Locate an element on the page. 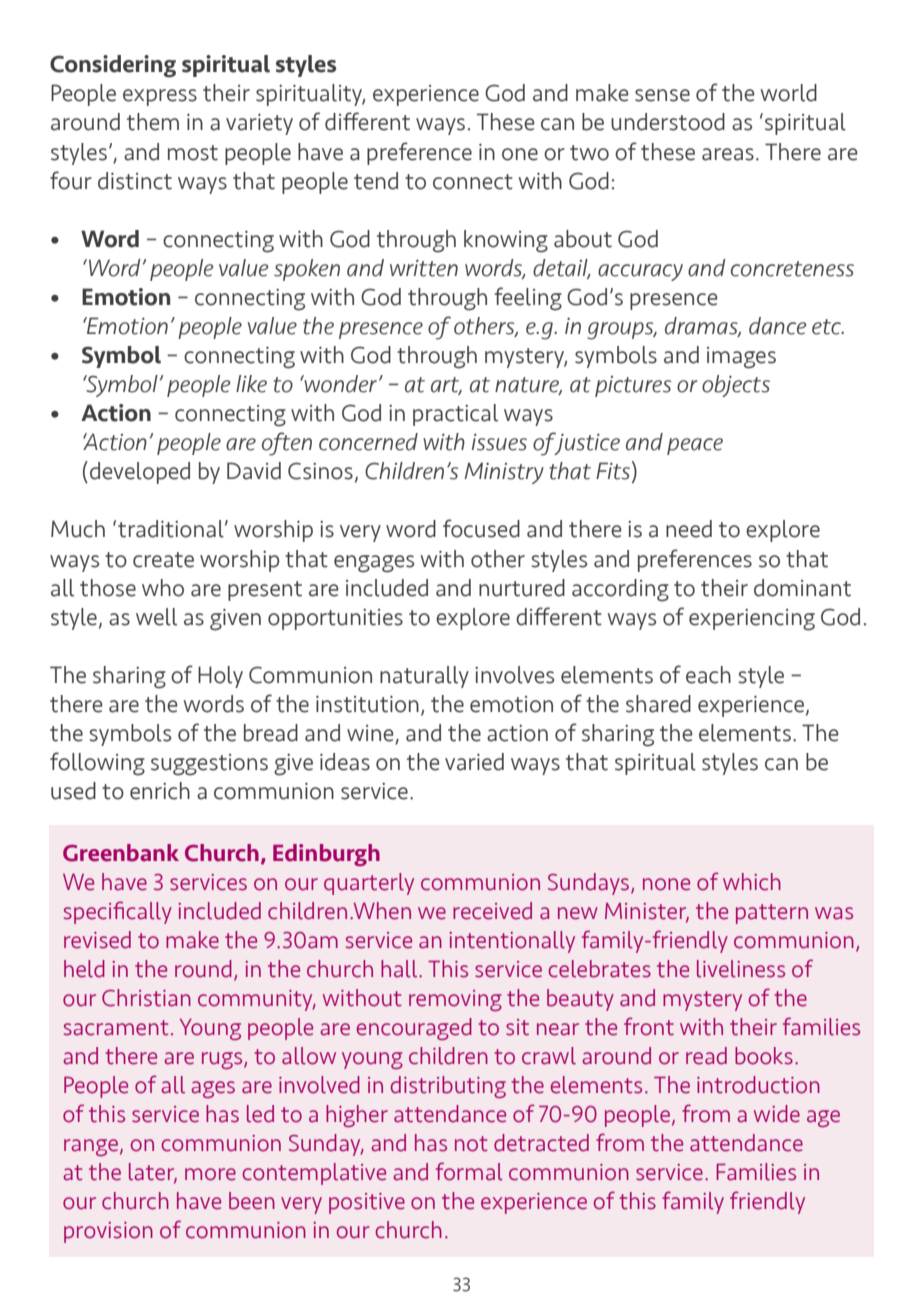  enrich is located at coordinates (160, 791).
